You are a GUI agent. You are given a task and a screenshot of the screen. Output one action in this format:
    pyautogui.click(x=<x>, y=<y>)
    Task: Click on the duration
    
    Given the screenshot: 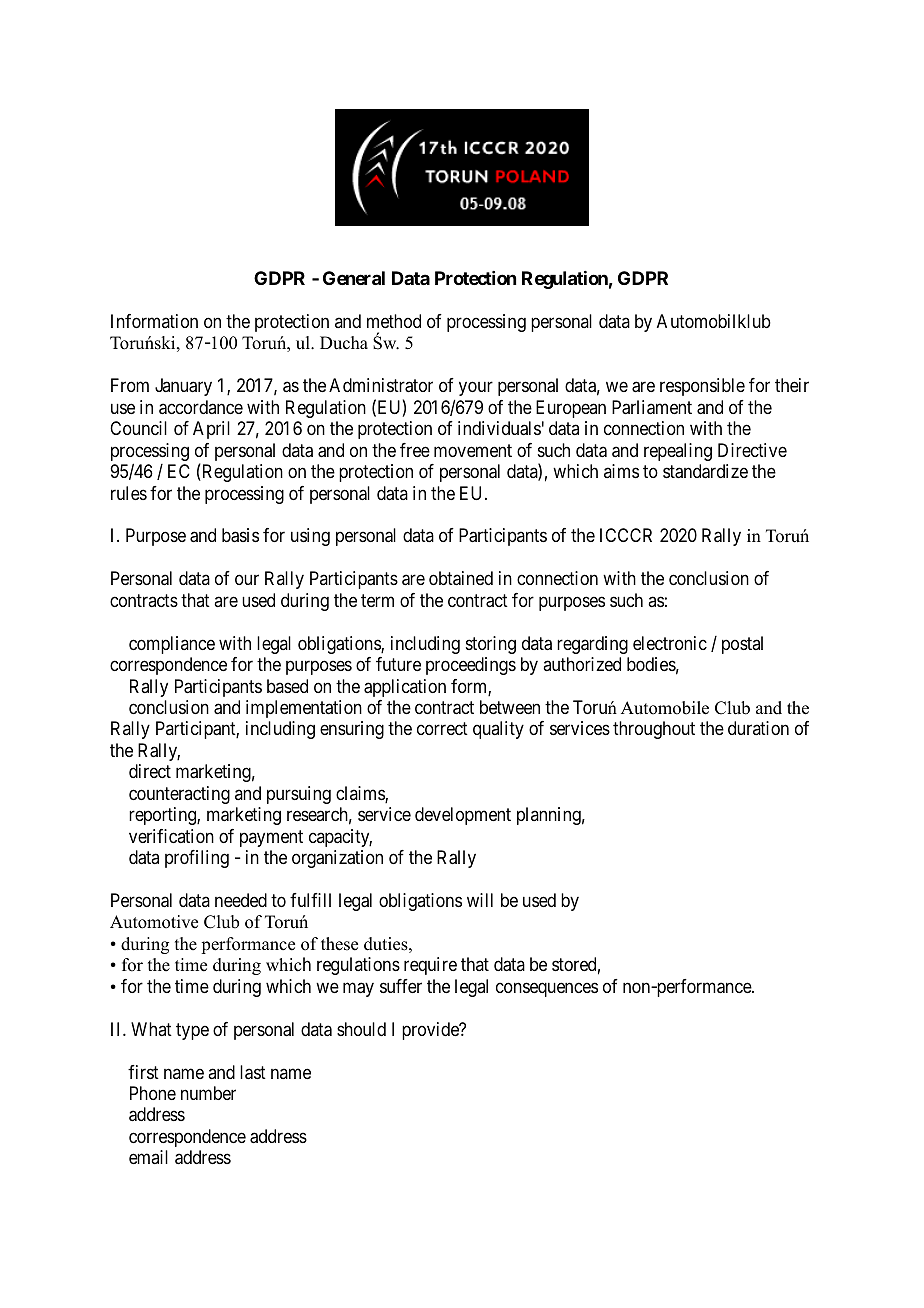 What is the action you would take?
    pyautogui.click(x=758, y=728)
